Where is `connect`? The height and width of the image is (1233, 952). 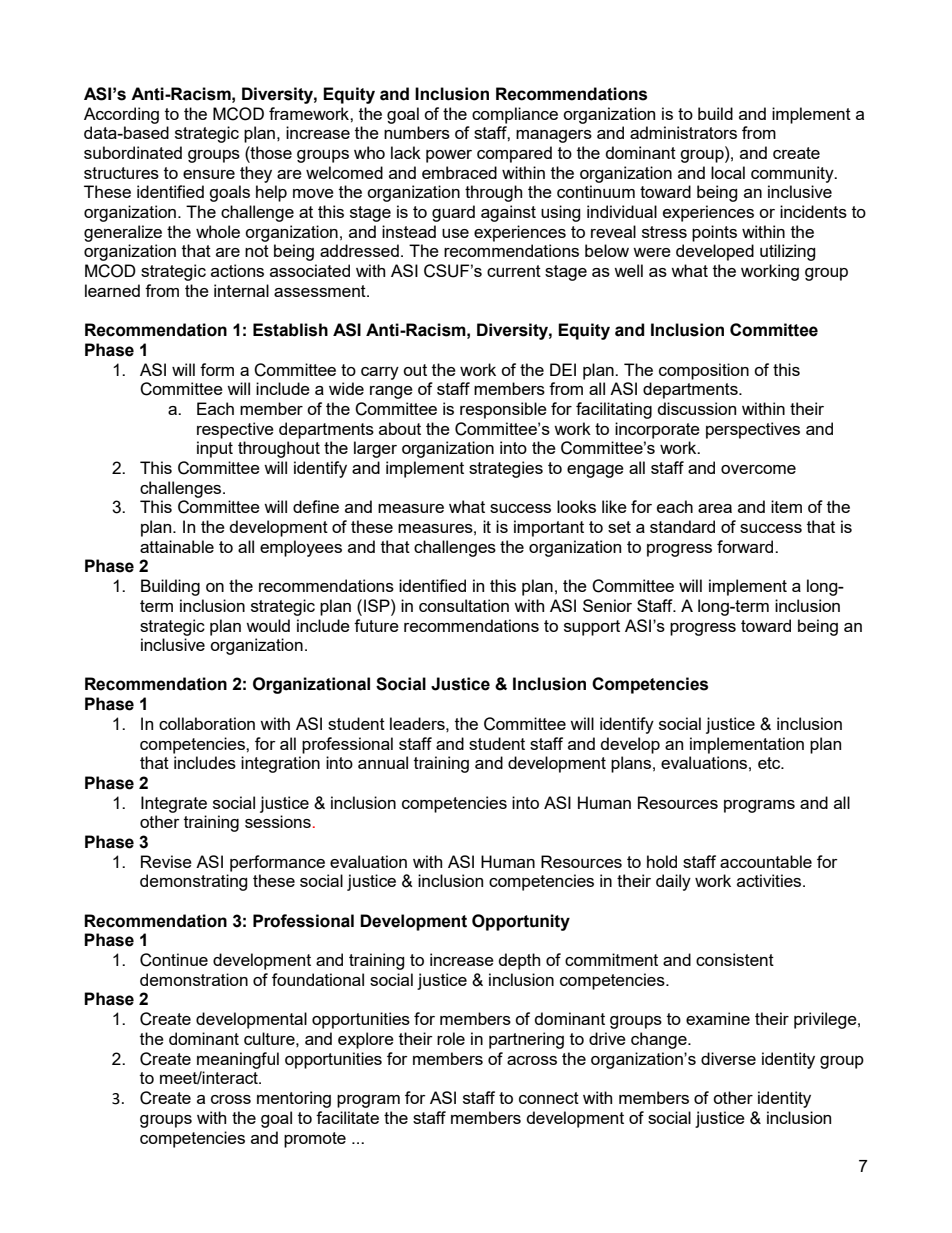
connect is located at coordinates (549, 1098).
